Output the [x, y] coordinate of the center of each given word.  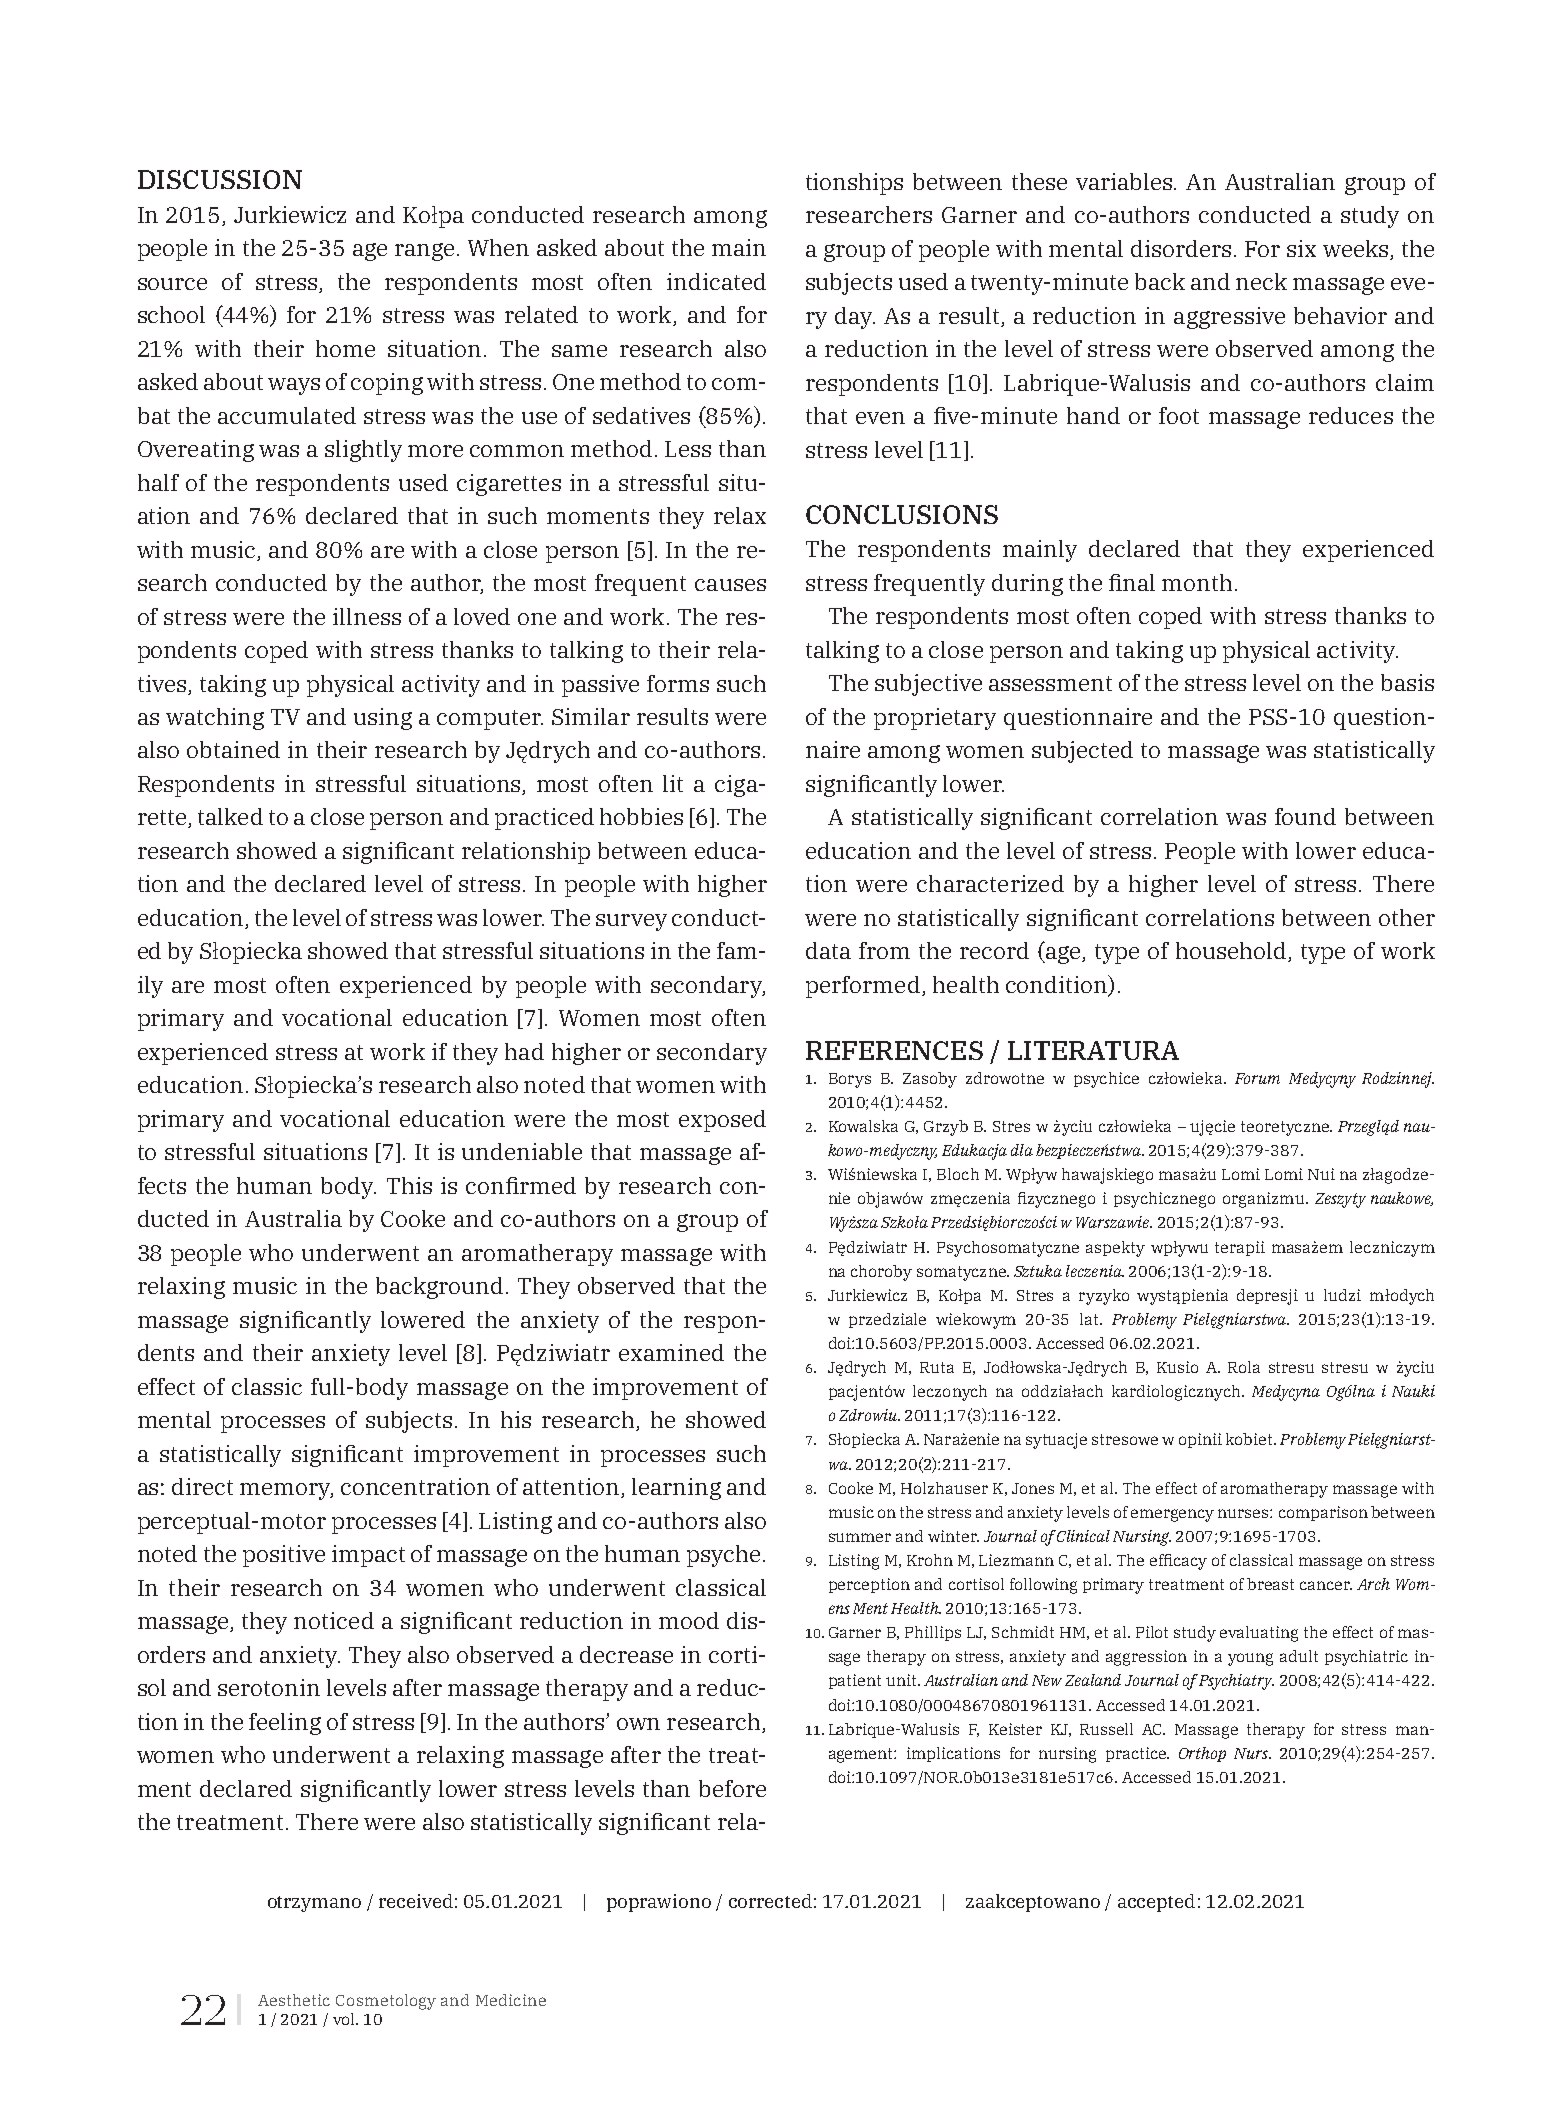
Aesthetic [294, 2000]
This [409, 1185]
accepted [1156, 1903]
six [1301, 248]
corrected [770, 1901]
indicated [716, 281]
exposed [722, 1121]
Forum [1257, 1078]
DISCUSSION [220, 179]
